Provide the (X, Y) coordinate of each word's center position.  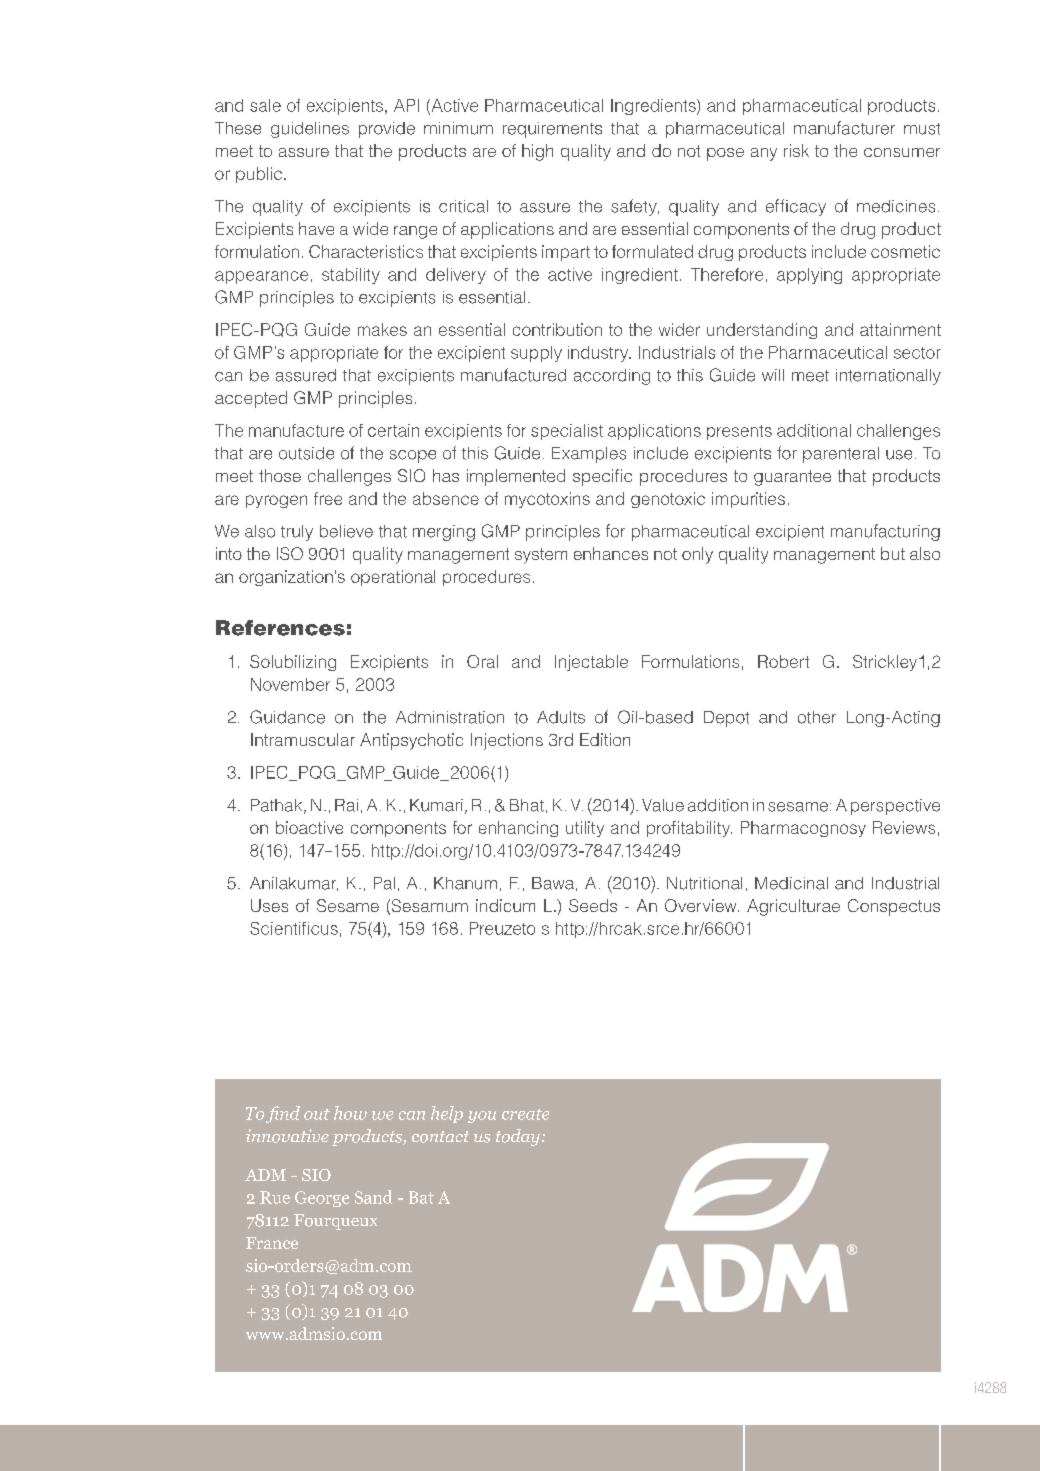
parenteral (841, 455)
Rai (346, 805)
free (328, 498)
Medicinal (791, 883)
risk (796, 150)
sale (265, 105)
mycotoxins (547, 500)
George (322, 1199)
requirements (552, 130)
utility (585, 829)
